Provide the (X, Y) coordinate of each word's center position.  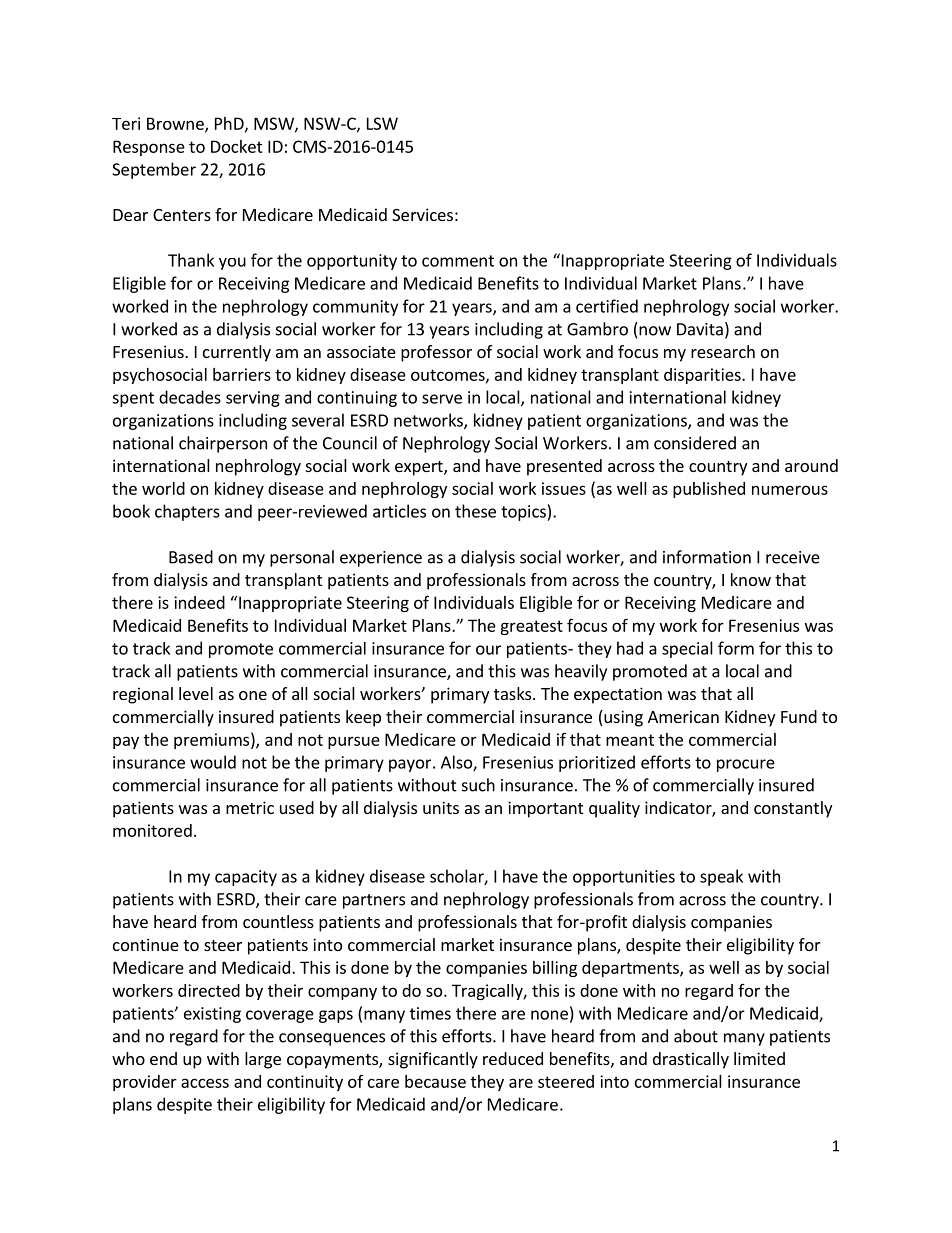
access (205, 1083)
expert (420, 468)
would (213, 762)
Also (457, 763)
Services (422, 214)
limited (759, 1058)
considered (695, 443)
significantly (433, 1060)
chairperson (223, 444)
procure (746, 765)
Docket (237, 146)
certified (607, 306)
